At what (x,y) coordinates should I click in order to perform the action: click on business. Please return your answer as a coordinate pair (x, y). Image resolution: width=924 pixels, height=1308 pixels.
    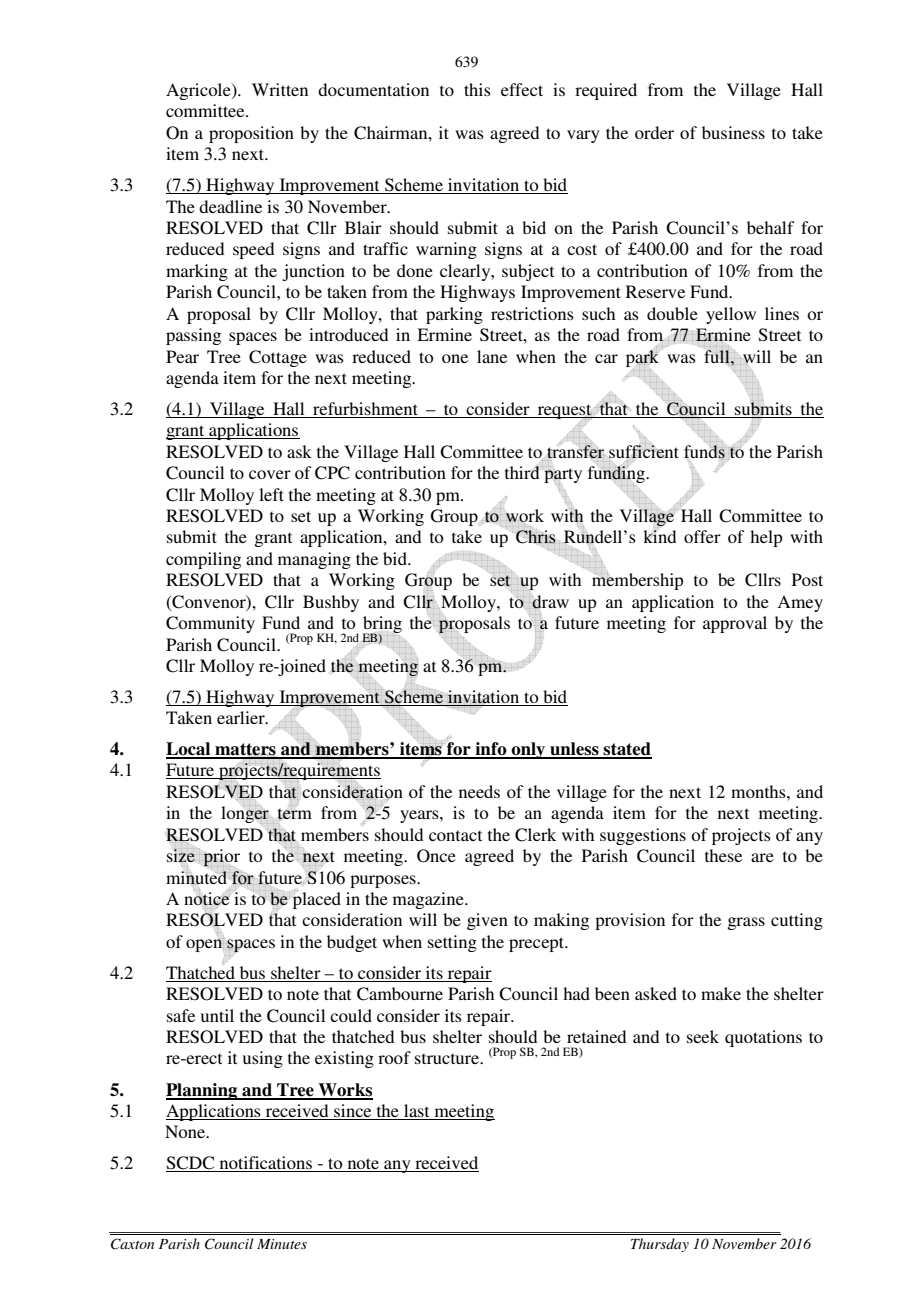
    Looking at the image, I should click on (733, 132).
